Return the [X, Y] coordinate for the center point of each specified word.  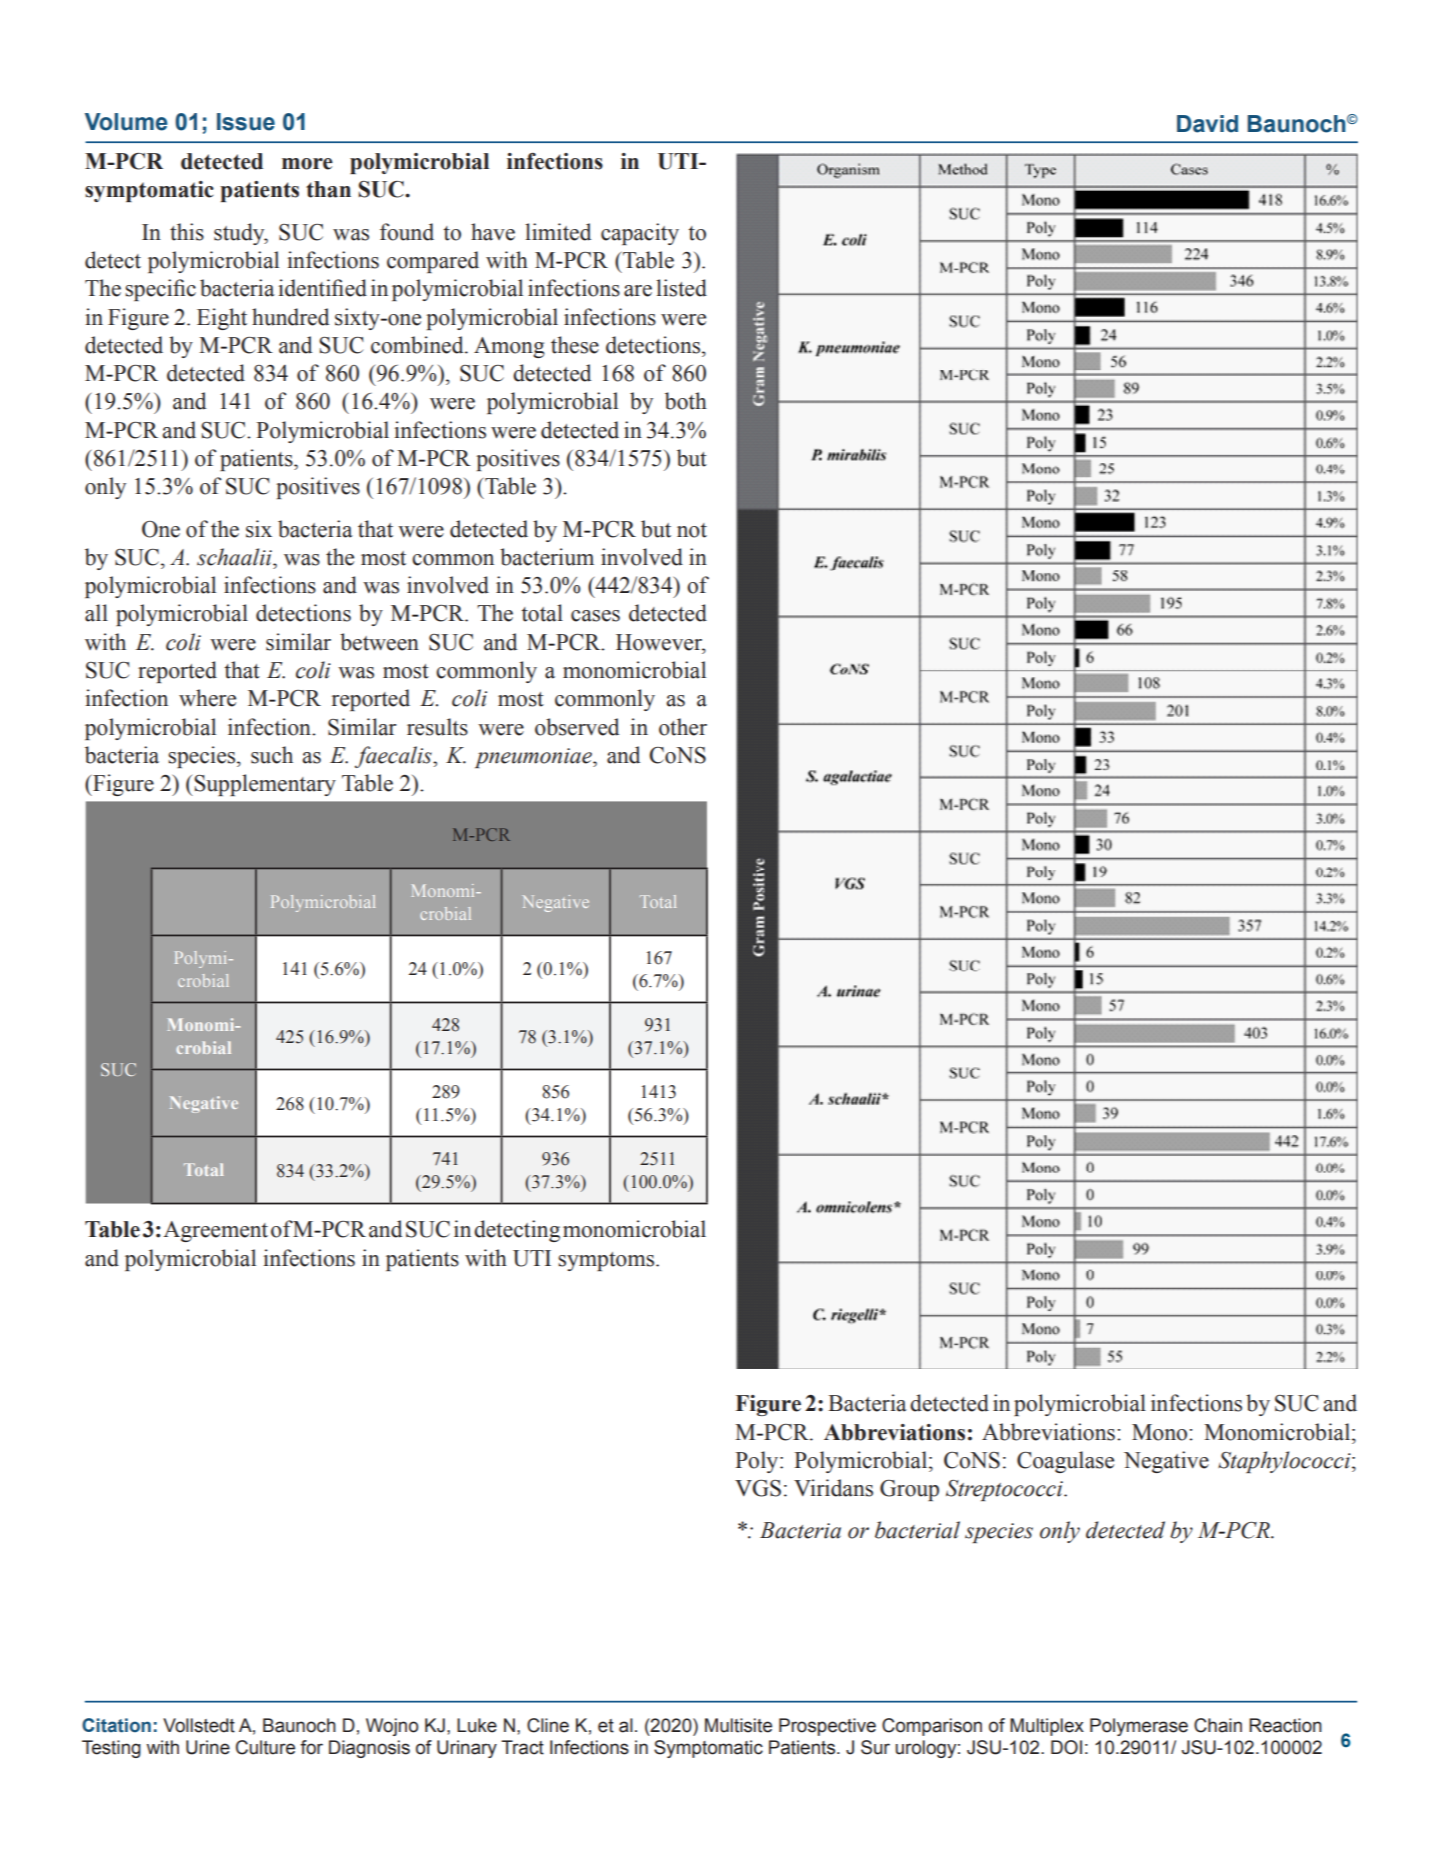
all [96, 613]
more [307, 164]
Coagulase [1065, 1462]
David [1207, 124]
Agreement [215, 1231]
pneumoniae [534, 758]
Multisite [738, 1725]
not [692, 530]
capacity [640, 234]
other [683, 727]
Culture [265, 1747]
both [686, 401]
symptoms [607, 1261]
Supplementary [264, 785]
